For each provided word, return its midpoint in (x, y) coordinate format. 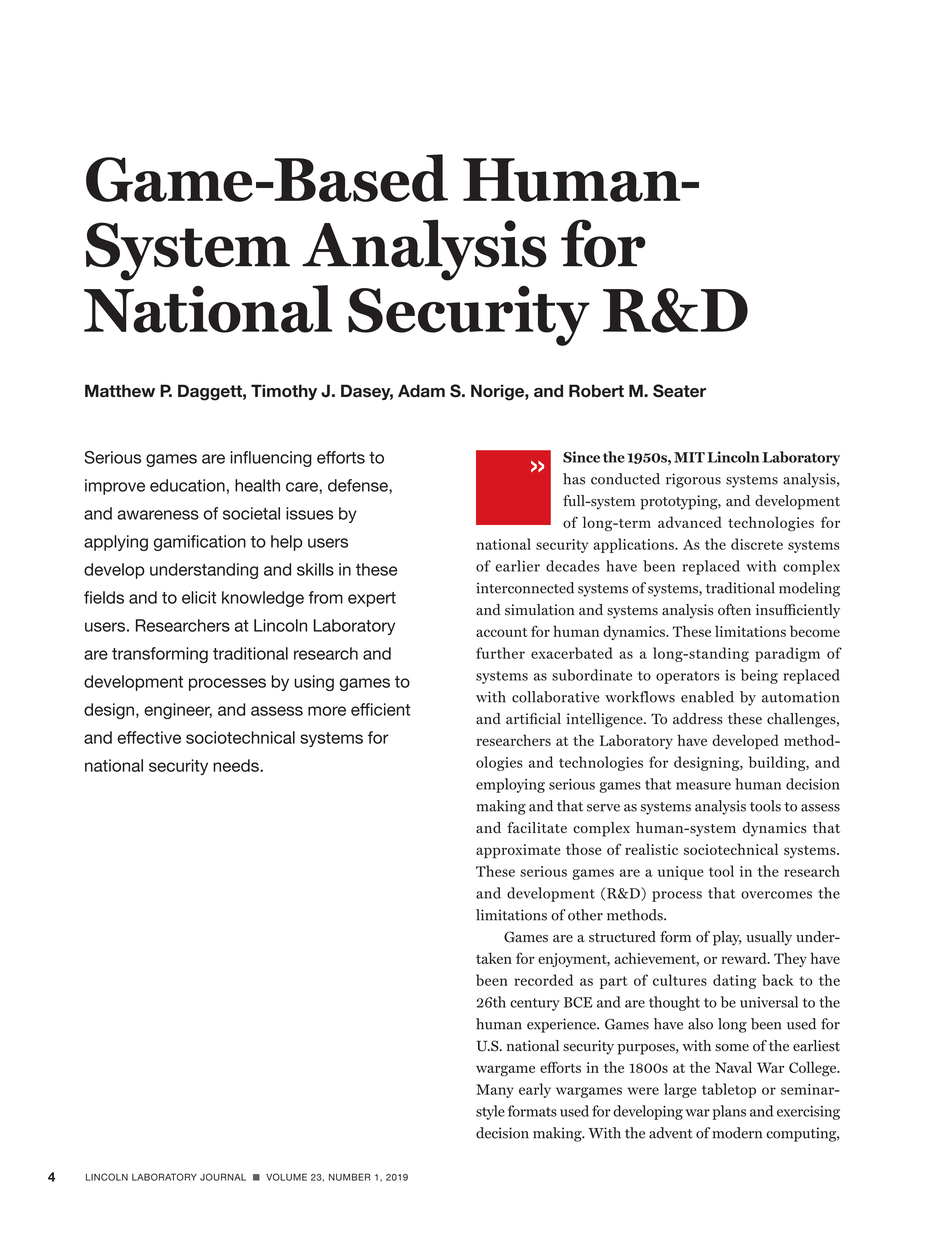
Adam (421, 390)
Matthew (120, 390)
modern (737, 1133)
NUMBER (350, 1177)
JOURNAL (223, 1177)
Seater (679, 391)
